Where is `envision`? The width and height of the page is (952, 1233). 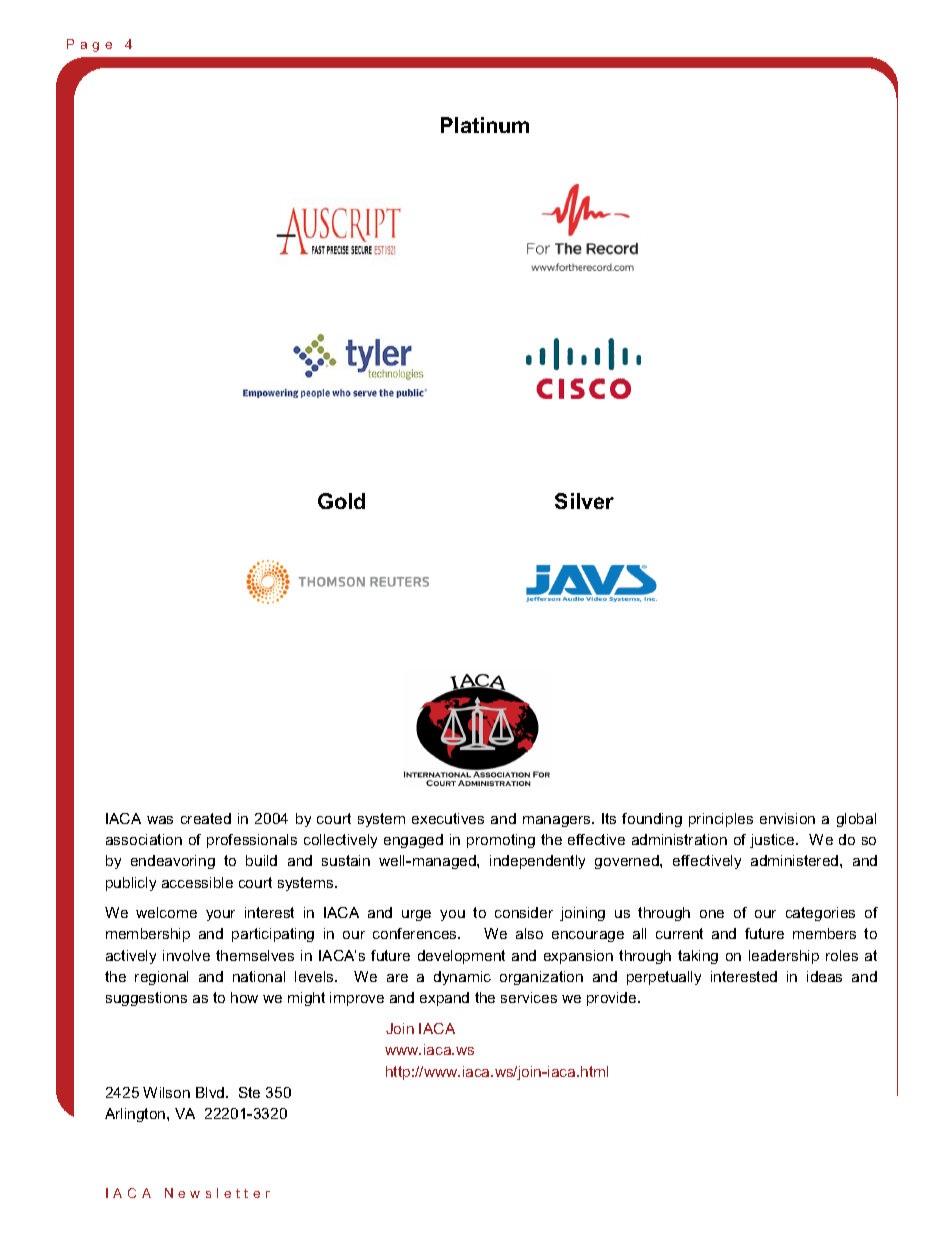 envision is located at coordinates (787, 818).
